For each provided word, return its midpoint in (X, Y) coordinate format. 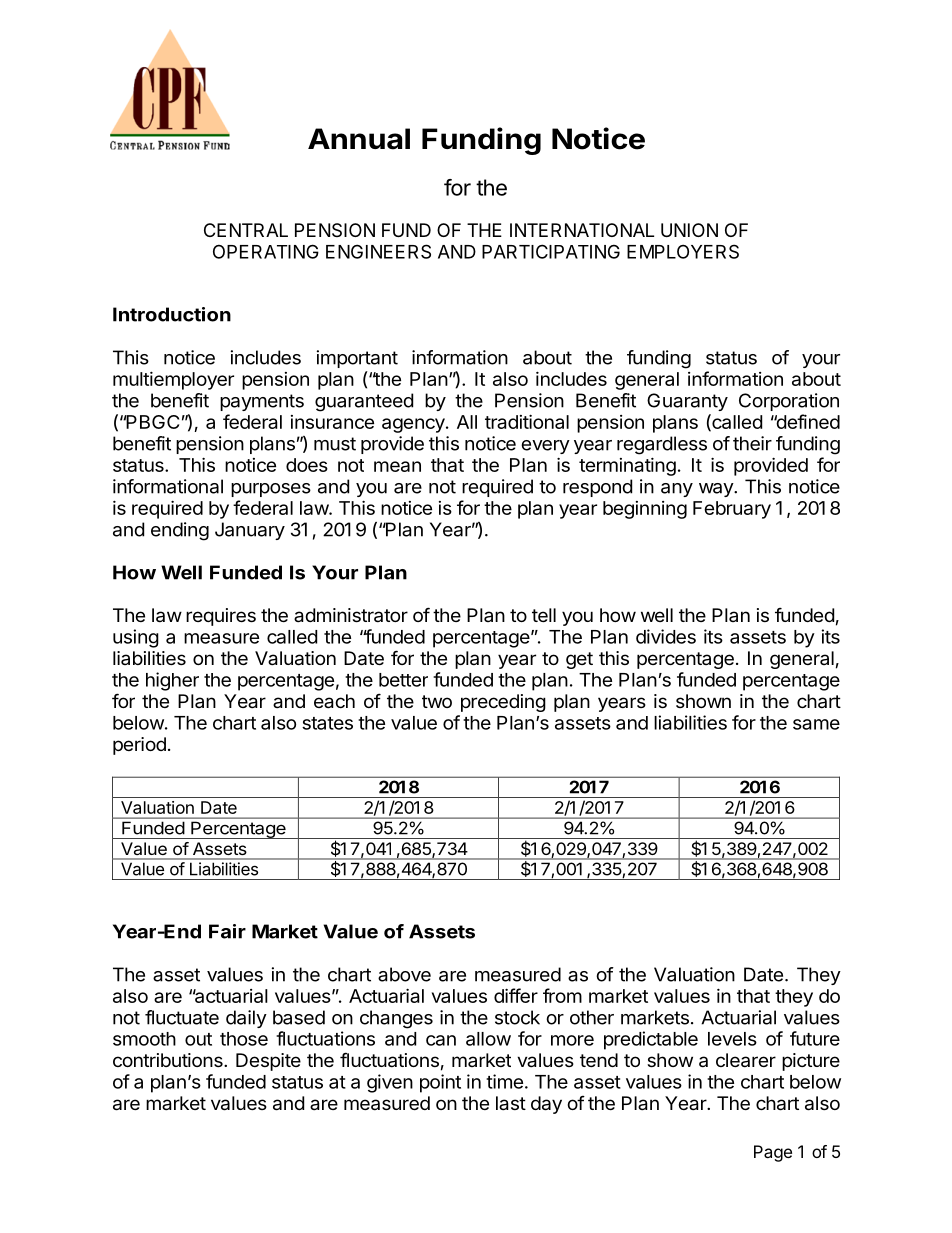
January (250, 531)
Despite (268, 1062)
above (404, 974)
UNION (689, 230)
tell (544, 615)
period (139, 746)
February (732, 510)
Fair (227, 931)
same (816, 724)
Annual (359, 139)
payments (262, 402)
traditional (527, 421)
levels (732, 1039)
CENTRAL (246, 230)
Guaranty (687, 402)
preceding (503, 703)
